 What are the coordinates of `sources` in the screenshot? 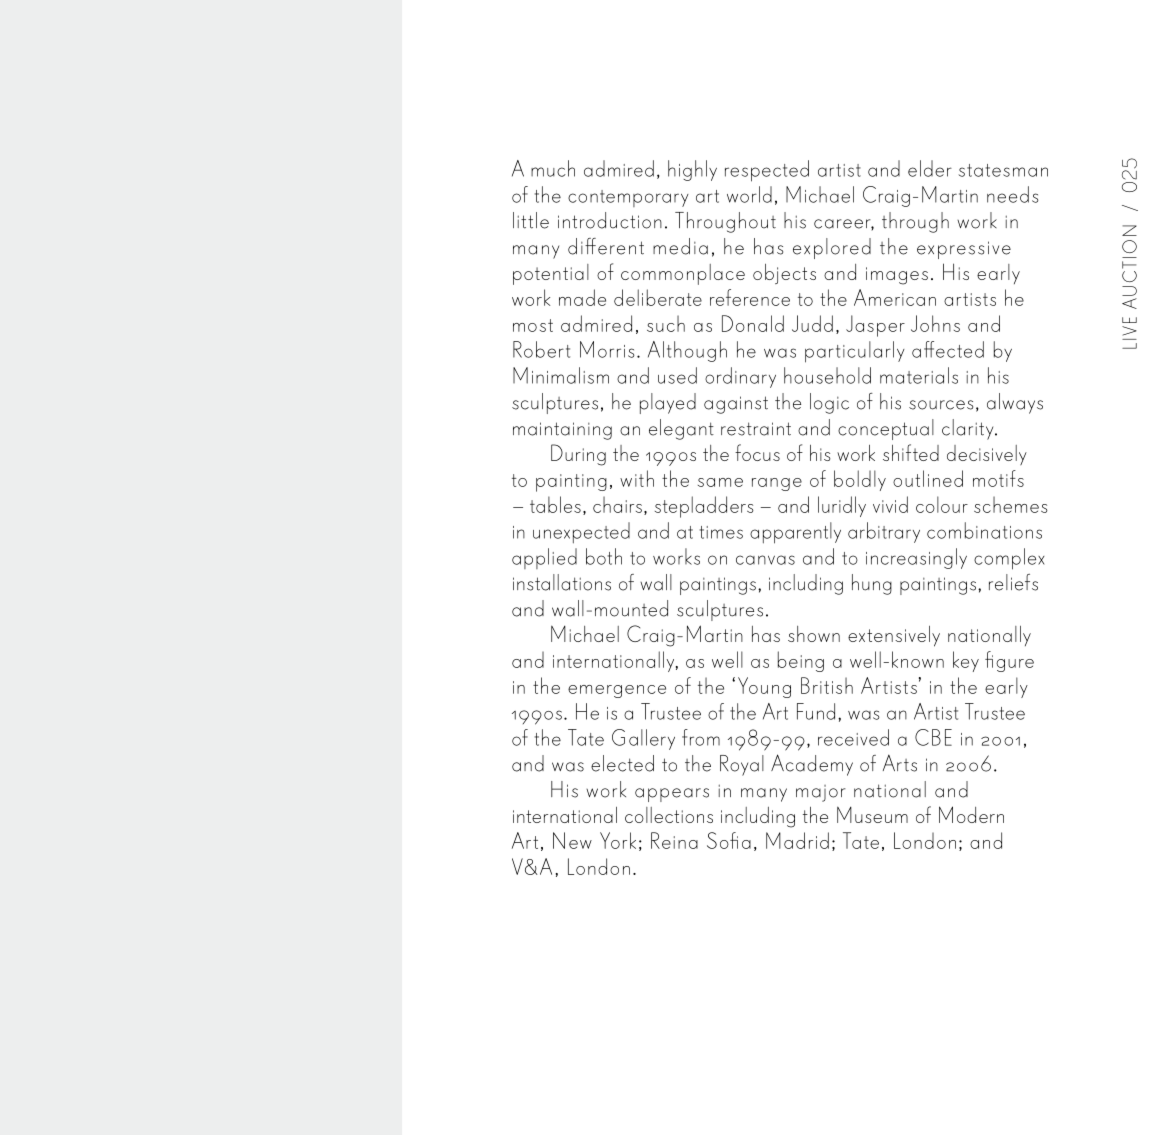 It's located at (941, 405).
